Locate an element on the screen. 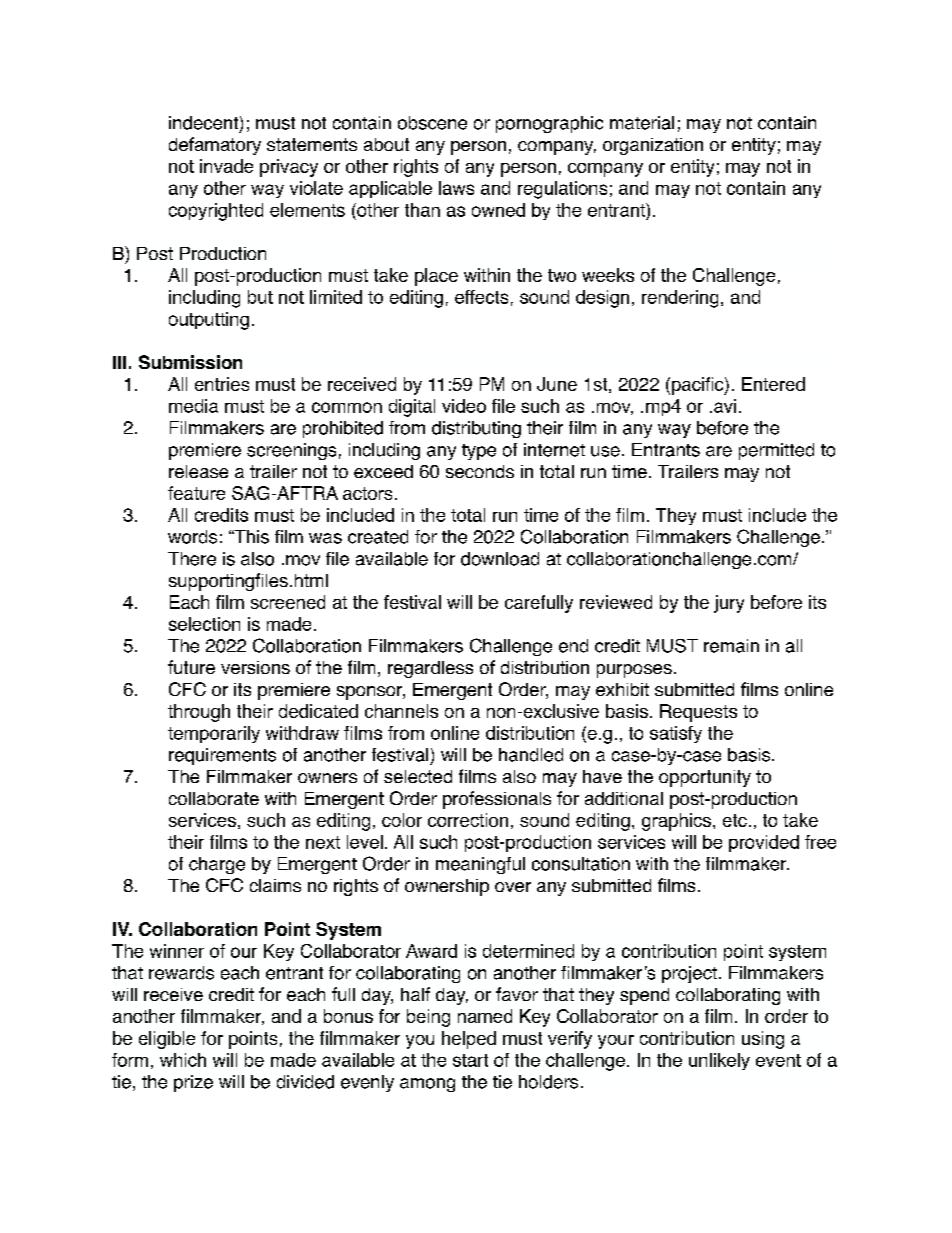 This screenshot has width=952, height=1233. start is located at coordinates (470, 1060).
